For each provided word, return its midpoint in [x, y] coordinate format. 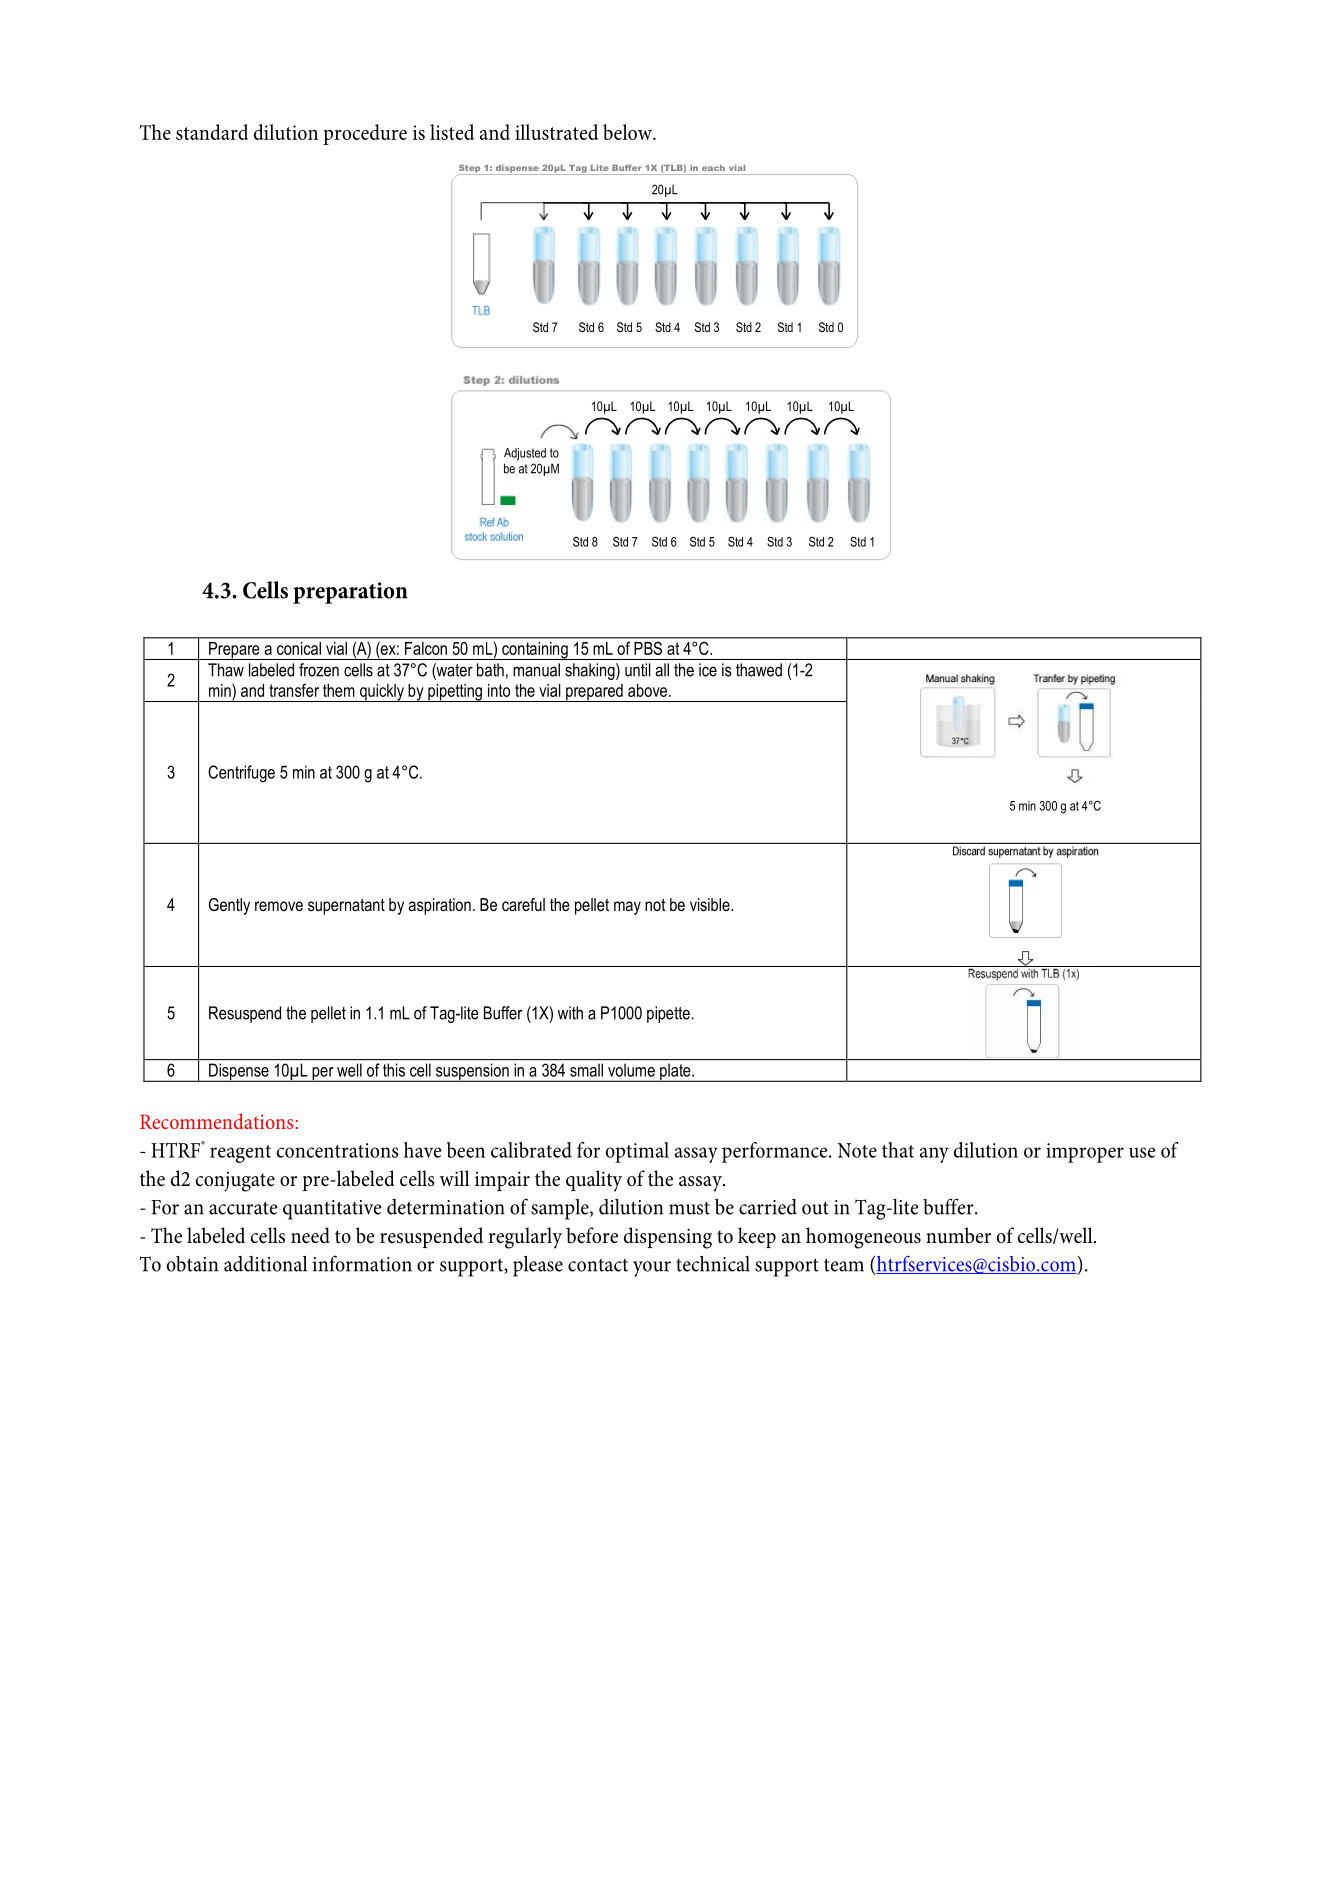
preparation [350, 593]
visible [711, 904]
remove [279, 906]
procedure [365, 134]
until [638, 670]
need [310, 1235]
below [628, 132]
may [627, 908]
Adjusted [525, 454]
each [713, 168]
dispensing [668, 1238]
